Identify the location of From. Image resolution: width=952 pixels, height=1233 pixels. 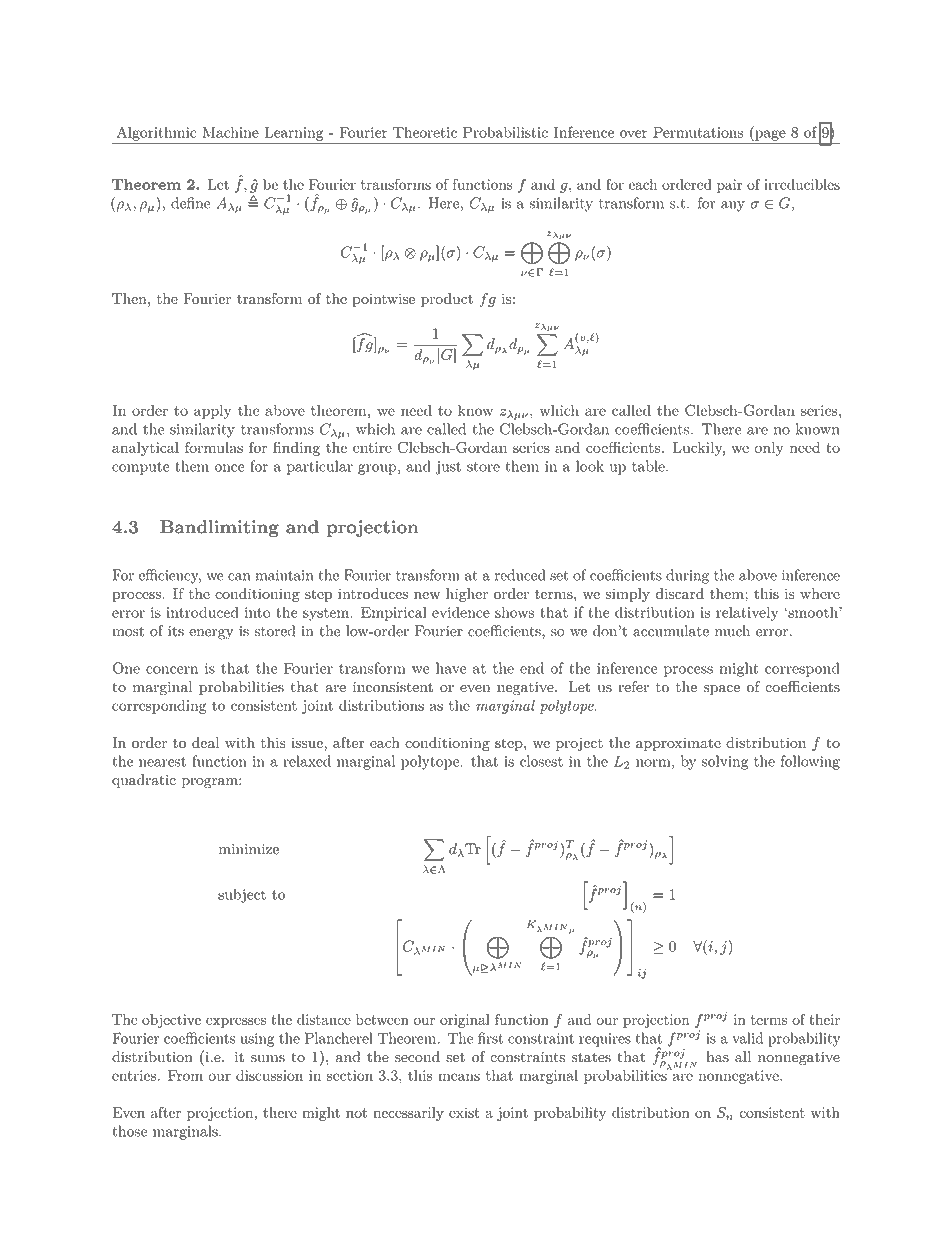
(185, 1075).
